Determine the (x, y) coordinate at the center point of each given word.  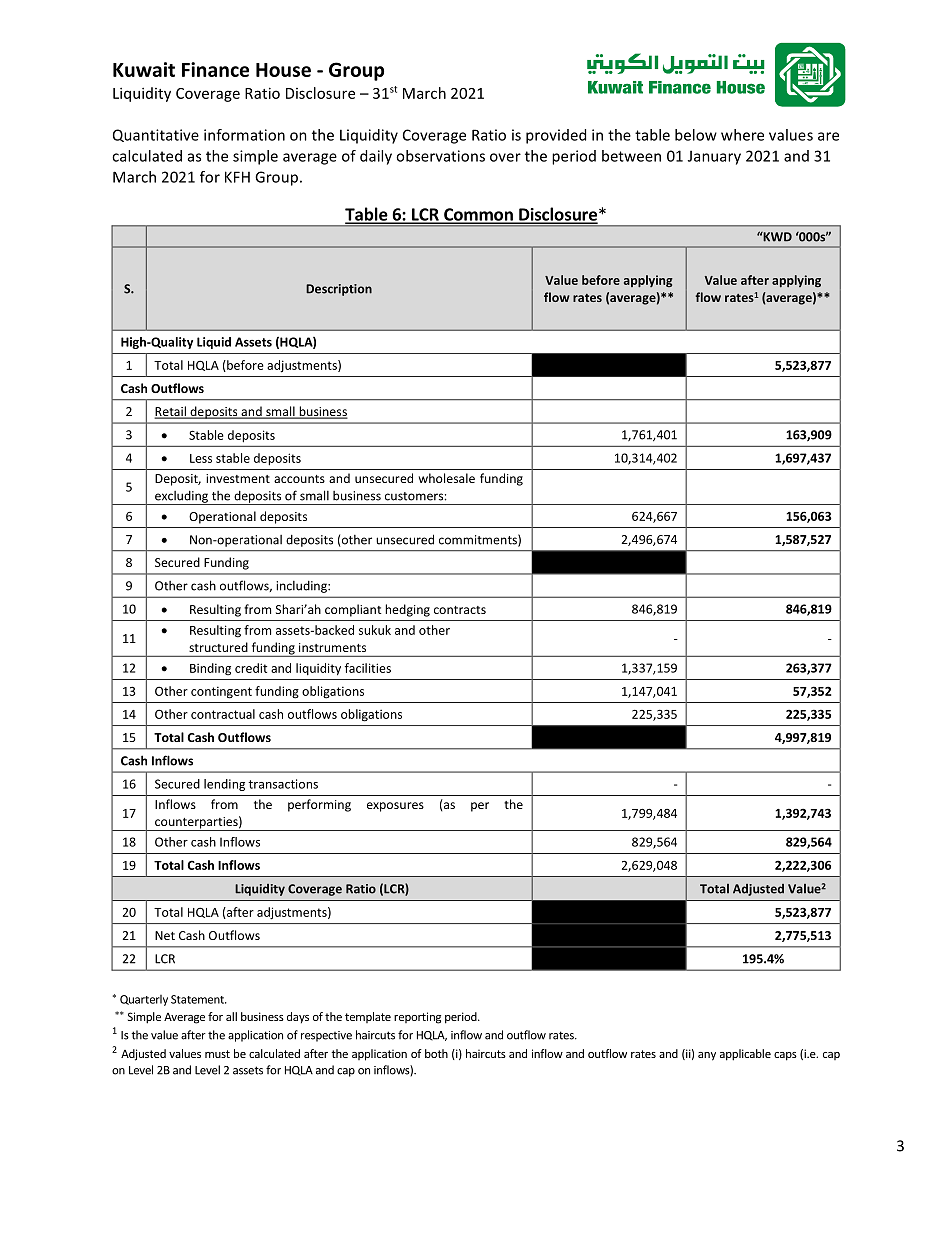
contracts (460, 610)
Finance (215, 69)
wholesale (447, 478)
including (302, 587)
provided (556, 136)
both (436, 1053)
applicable (745, 1055)
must (217, 1054)
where (742, 135)
